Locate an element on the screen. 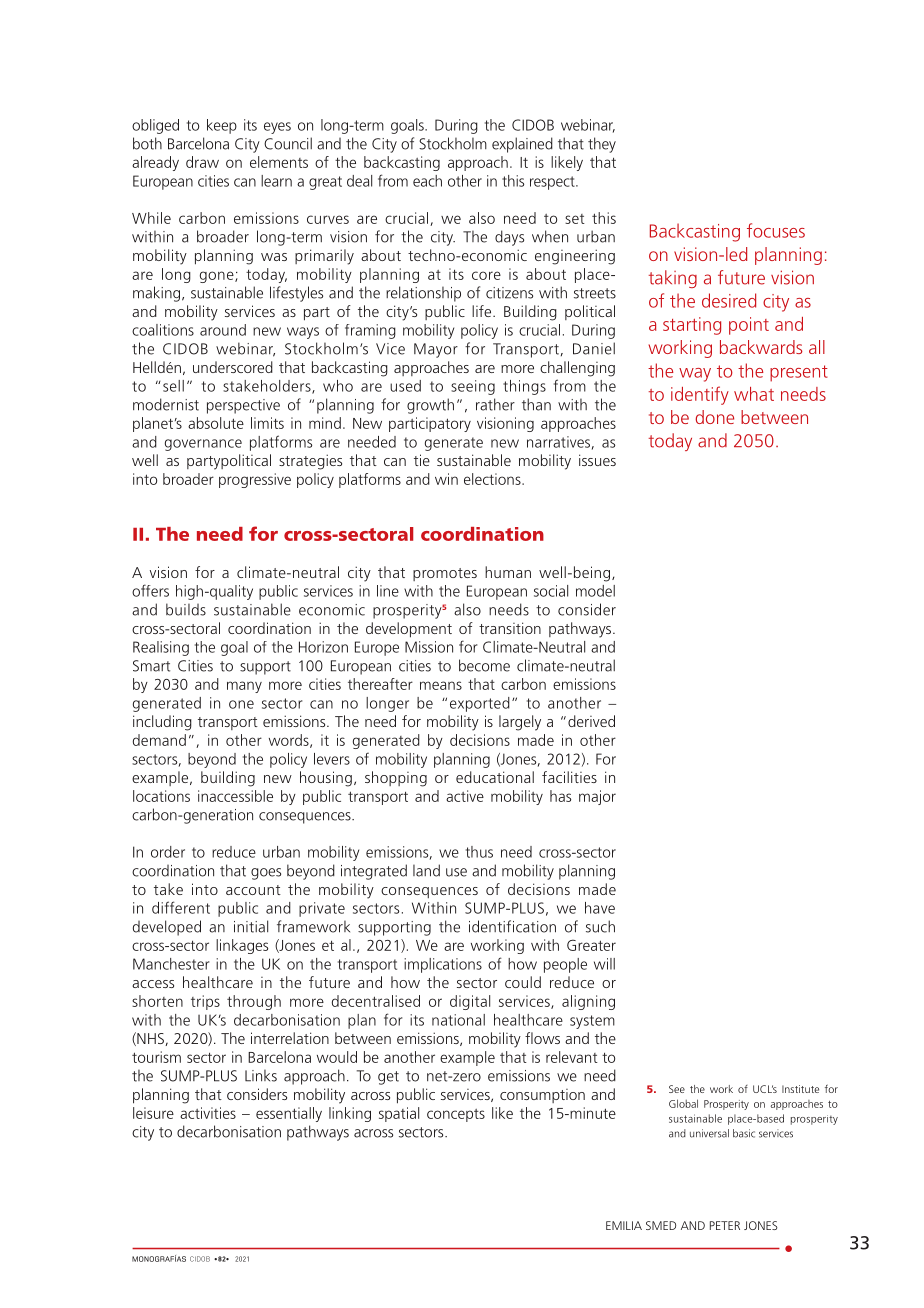 Image resolution: width=924 pixels, height=1308 pixels. many is located at coordinates (244, 687).
